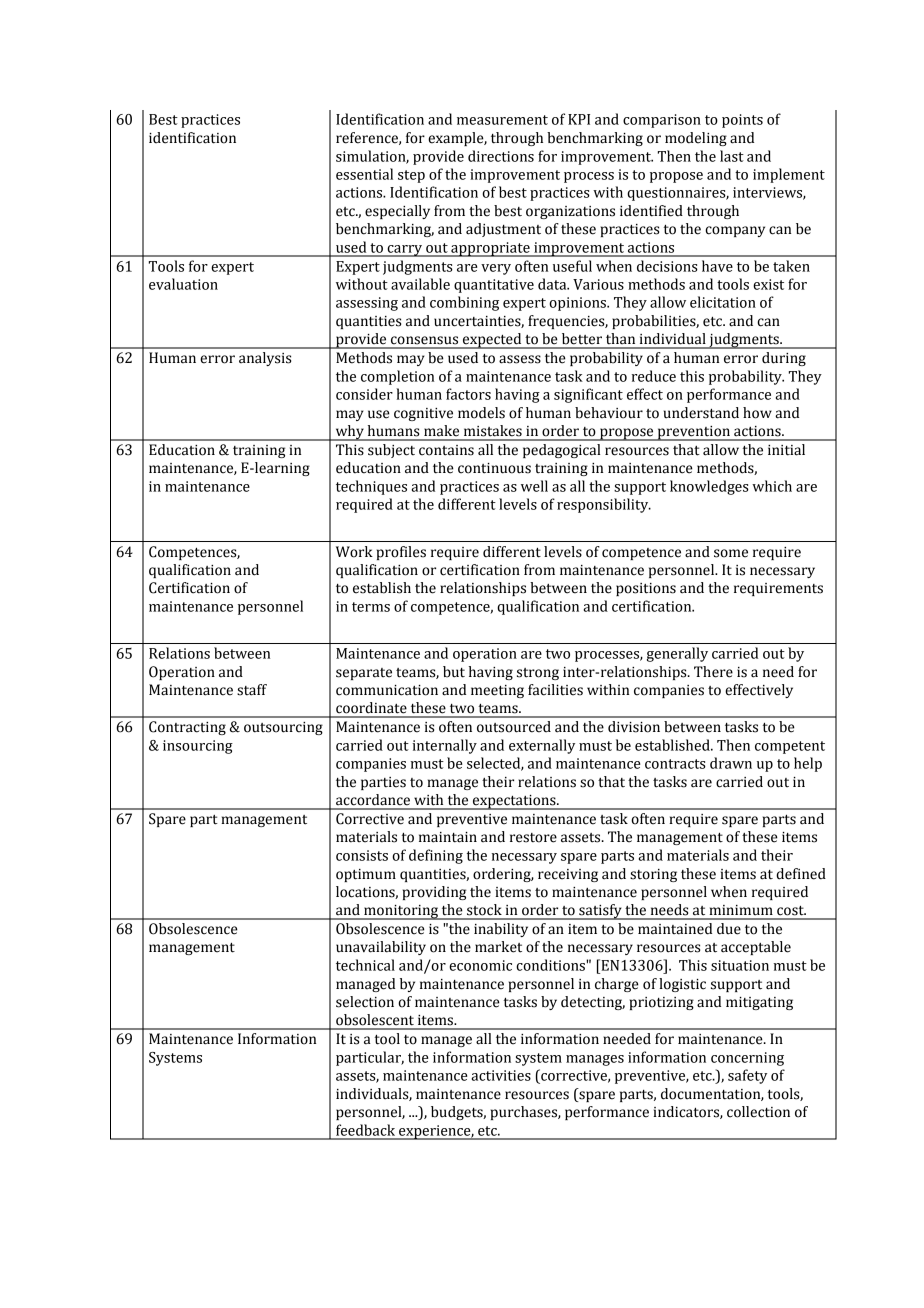  I want to click on essential, so click(364, 174).
